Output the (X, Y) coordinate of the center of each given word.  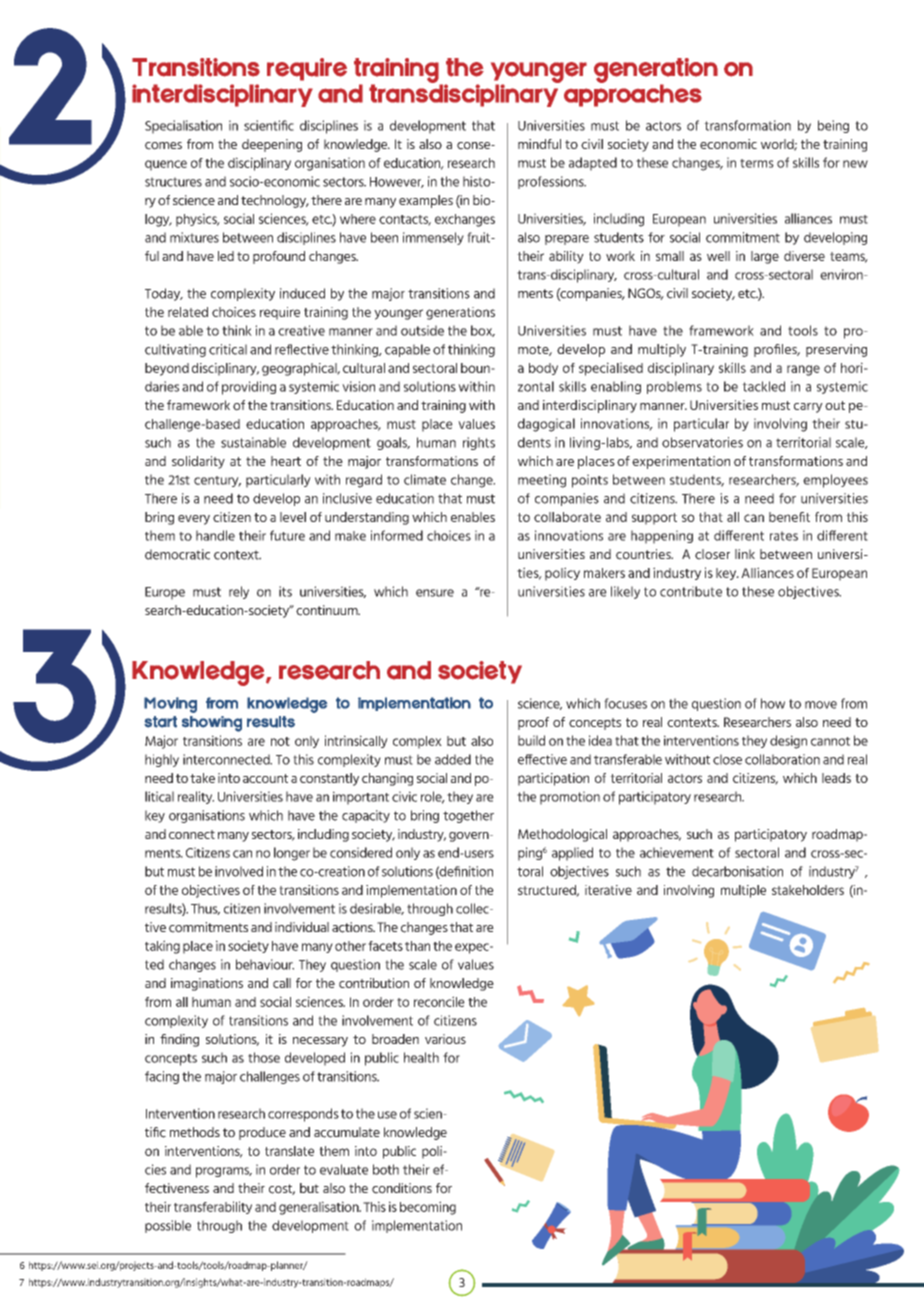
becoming (428, 1208)
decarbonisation (737, 871)
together (468, 816)
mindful (539, 144)
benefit (789, 517)
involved (239, 871)
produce (262, 1133)
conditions (402, 1188)
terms (757, 163)
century (217, 481)
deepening (272, 145)
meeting (542, 481)
